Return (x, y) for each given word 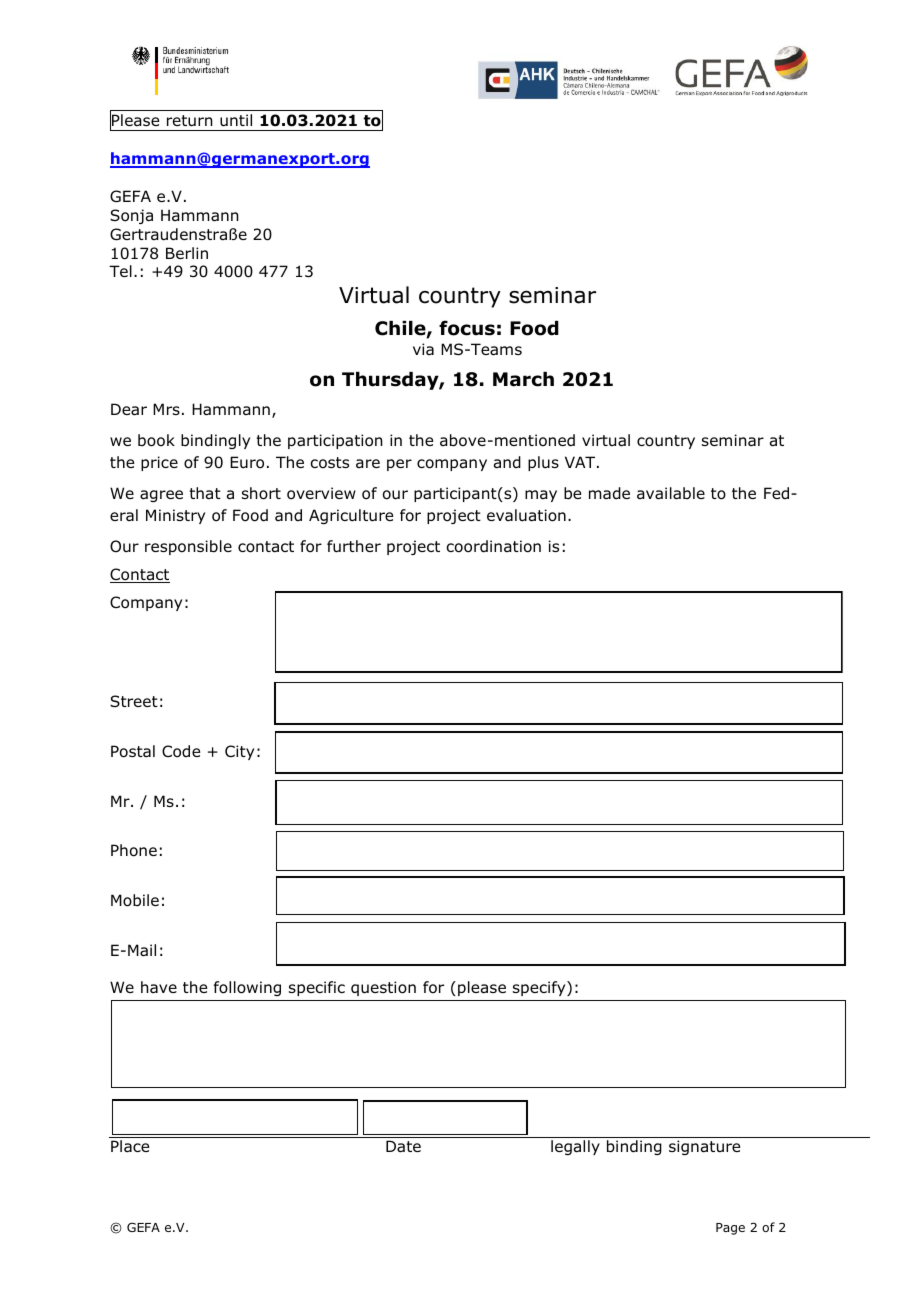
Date (403, 1146)
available (671, 493)
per (399, 465)
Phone (134, 850)
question (383, 988)
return (190, 121)
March (523, 379)
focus (467, 328)
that (205, 493)
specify (540, 988)
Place (130, 1146)
